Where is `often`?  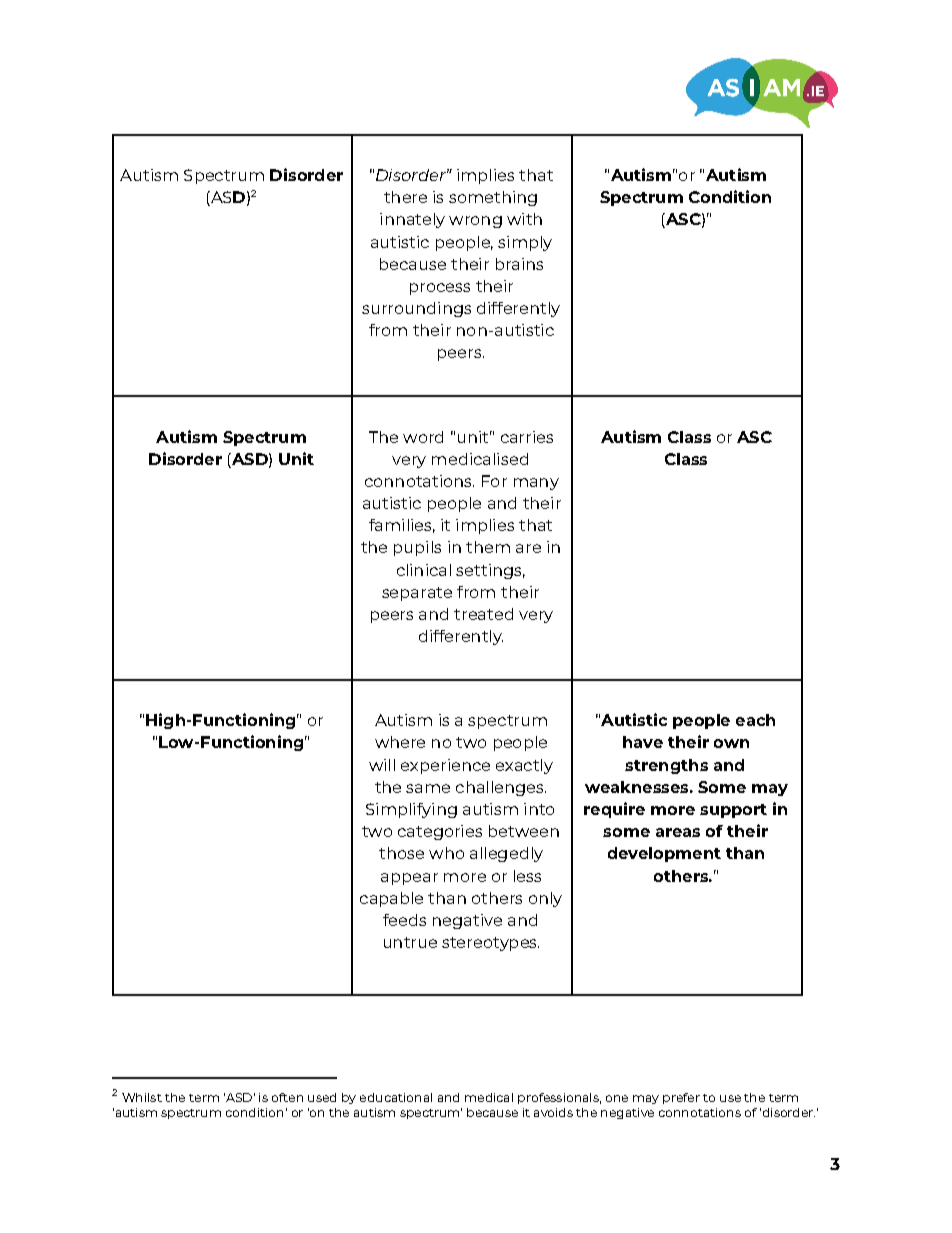 often is located at coordinates (287, 1097).
